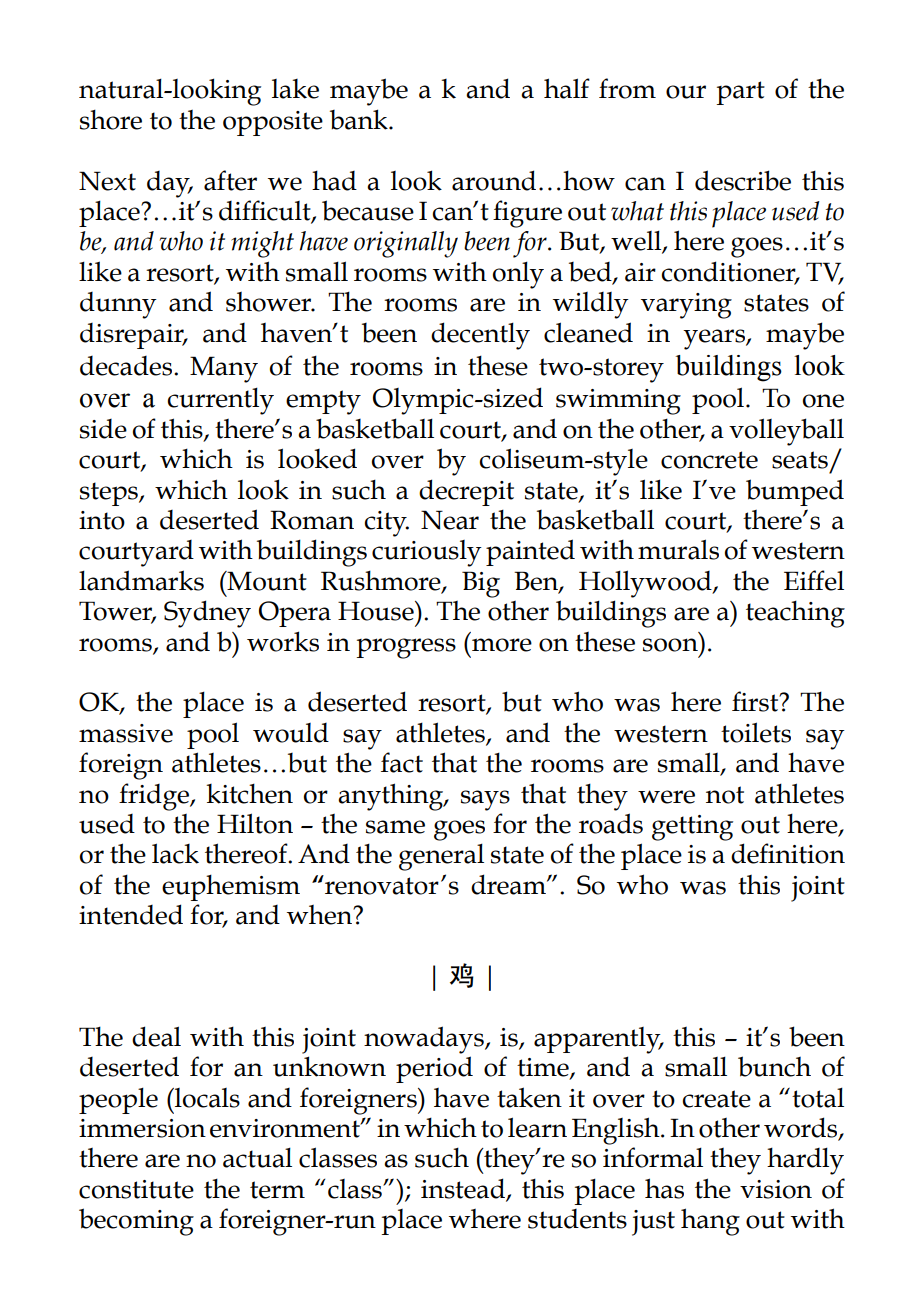 The width and height of the screenshot is (924, 1311). Describe the element at coordinates (133, 336) in the screenshot. I see `disrepair` at that location.
